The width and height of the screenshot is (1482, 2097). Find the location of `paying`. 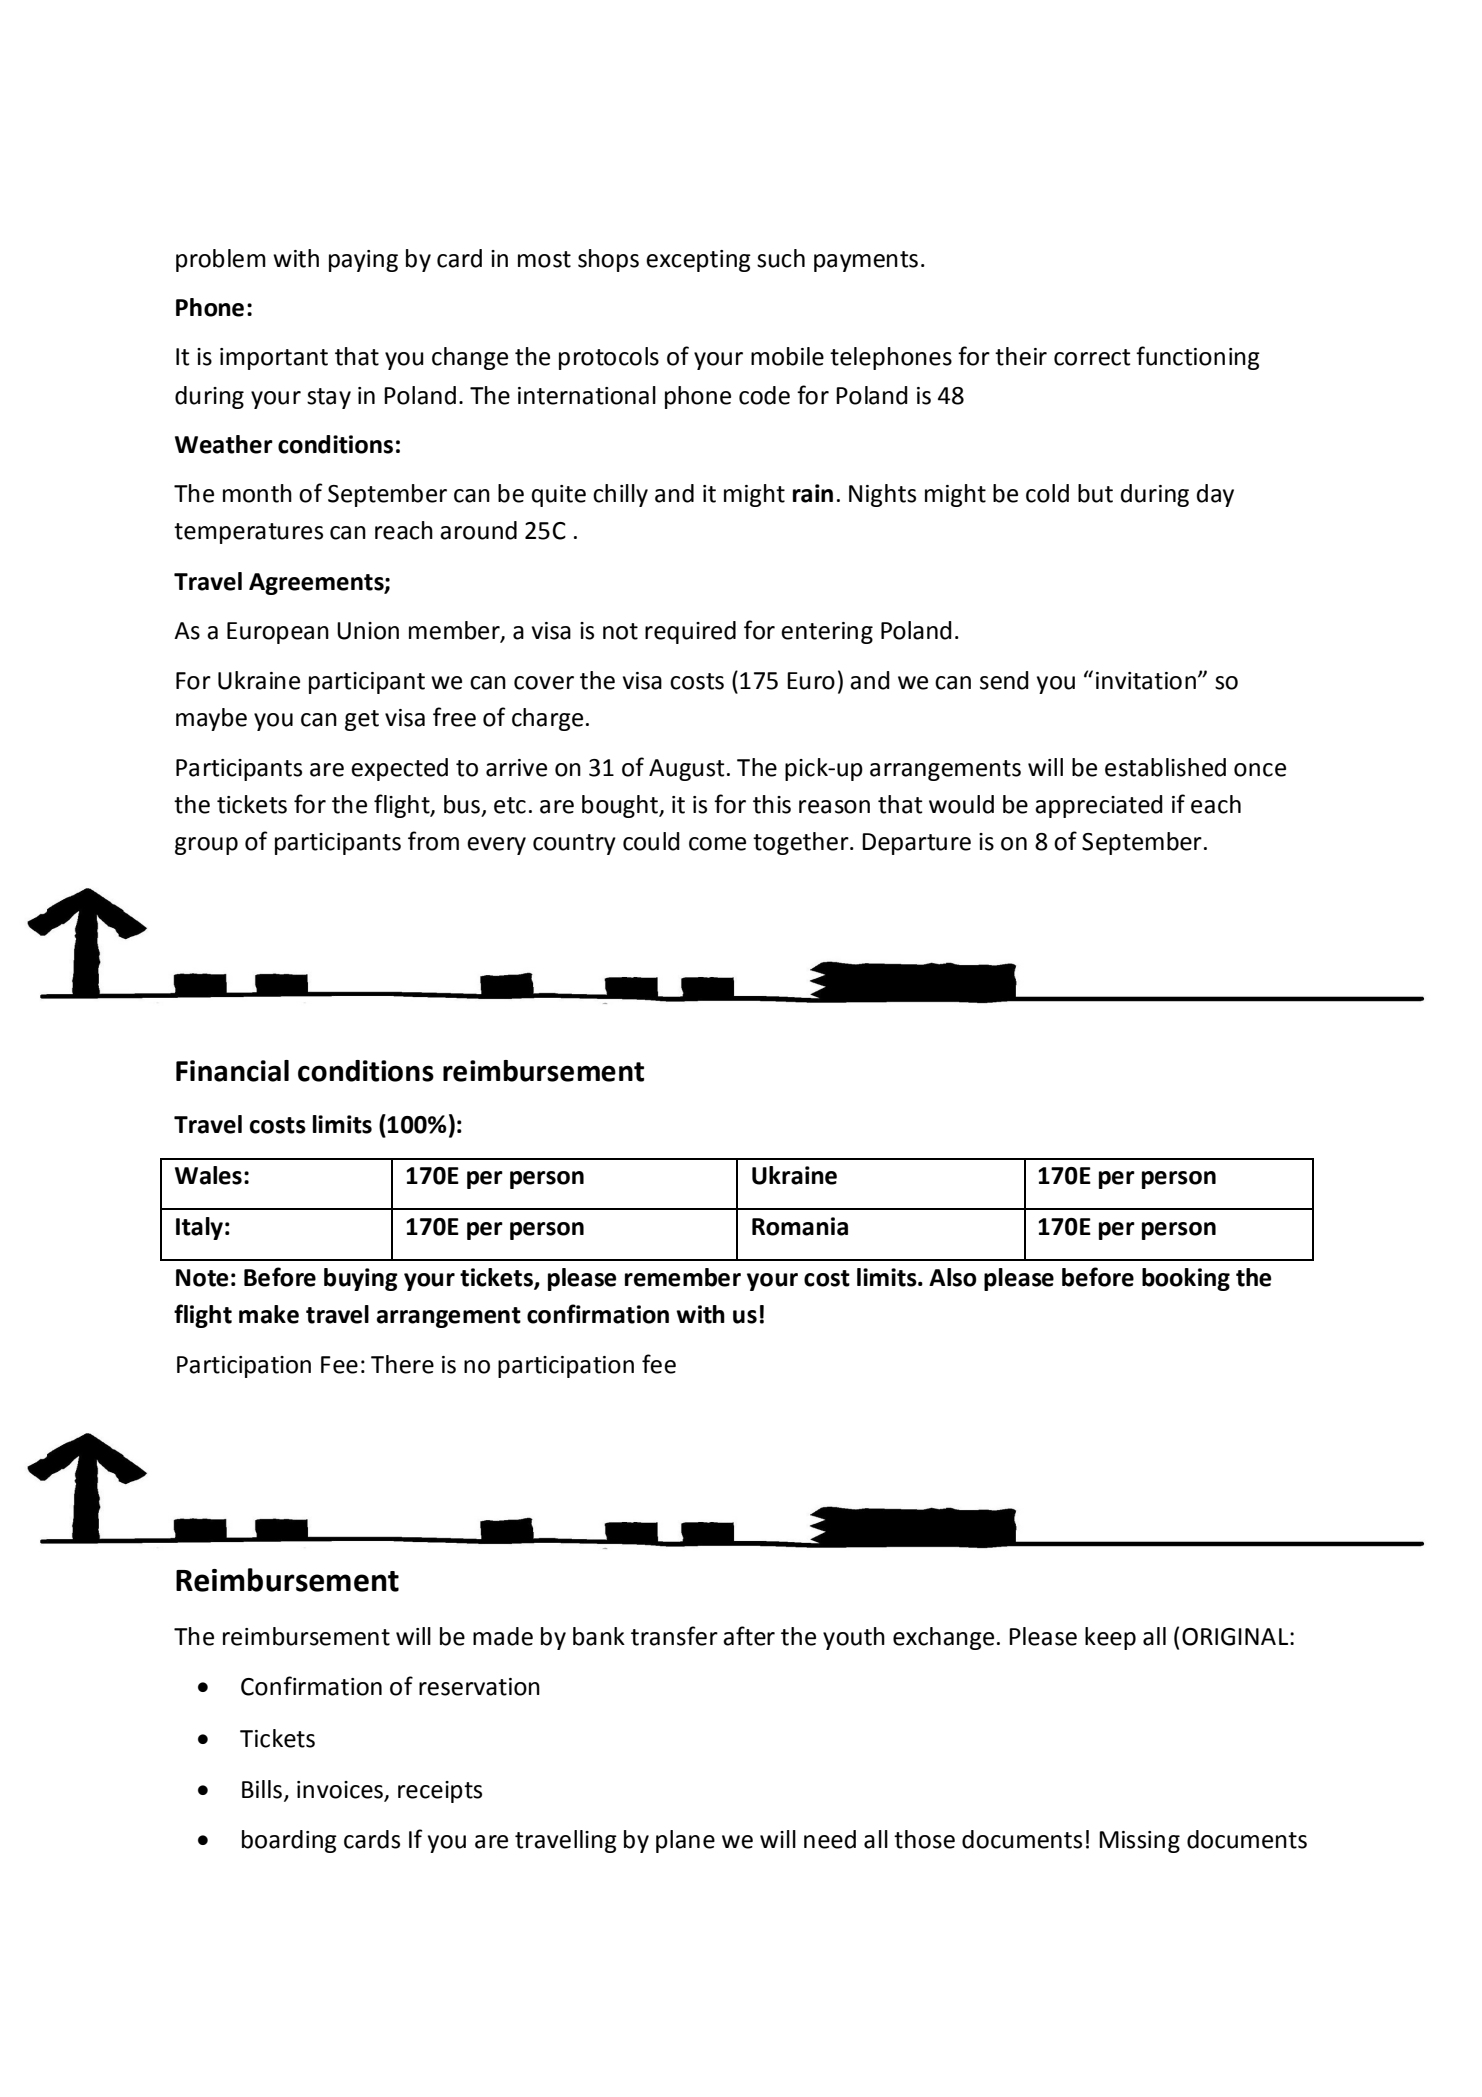

paying is located at coordinates (363, 261).
